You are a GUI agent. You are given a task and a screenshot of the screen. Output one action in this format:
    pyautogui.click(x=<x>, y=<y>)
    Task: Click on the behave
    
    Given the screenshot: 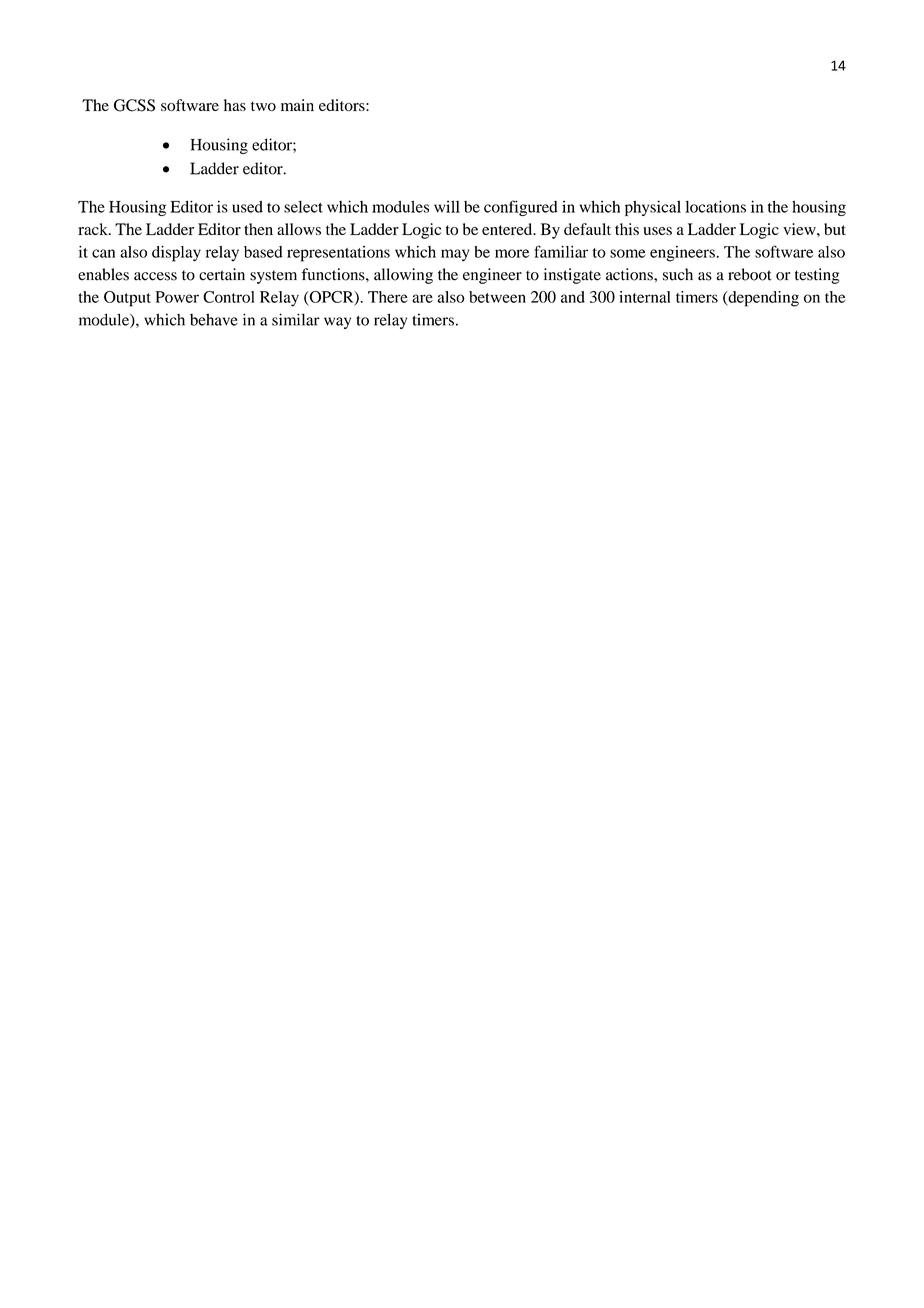 What is the action you would take?
    pyautogui.click(x=214, y=319)
